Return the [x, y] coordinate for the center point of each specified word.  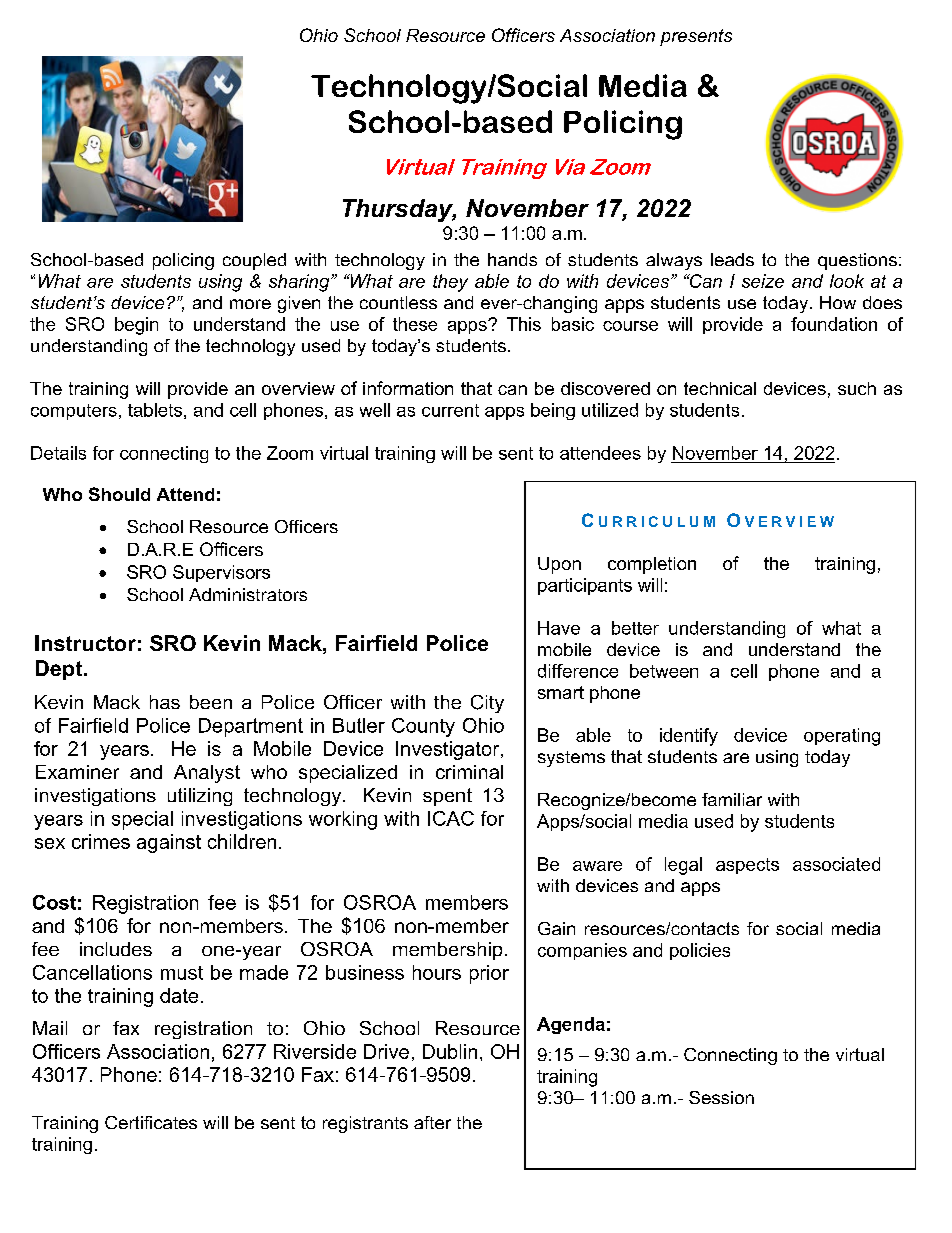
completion [652, 565]
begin [136, 326]
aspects [747, 866]
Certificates [151, 1122]
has [165, 702]
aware [597, 866]
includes [116, 949]
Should [119, 494]
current [450, 410]
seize [763, 281]
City [487, 704]
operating [842, 737]
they [450, 283]
